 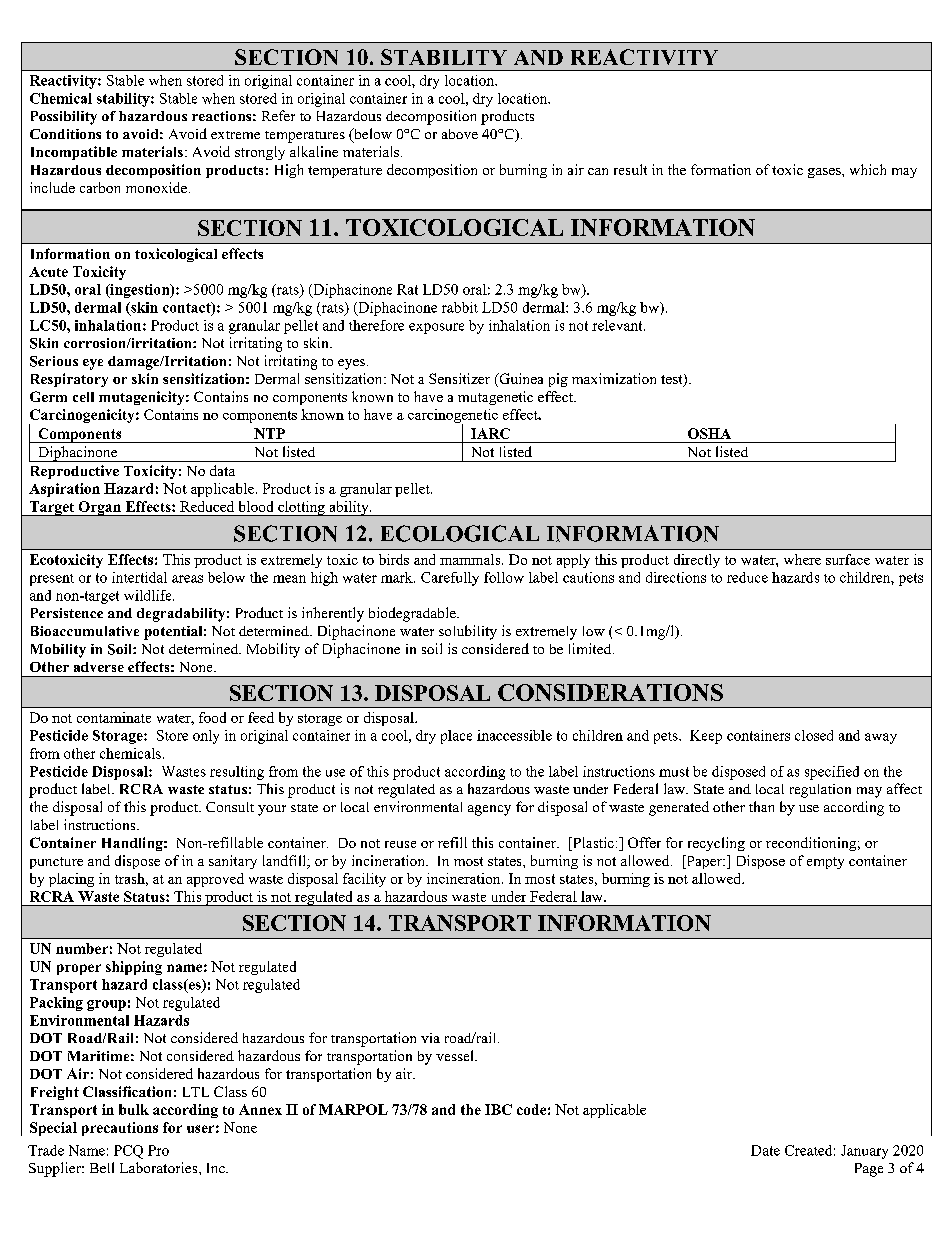 What do you see at coordinates (215, 880) in the document?
I see `approved` at bounding box center [215, 880].
